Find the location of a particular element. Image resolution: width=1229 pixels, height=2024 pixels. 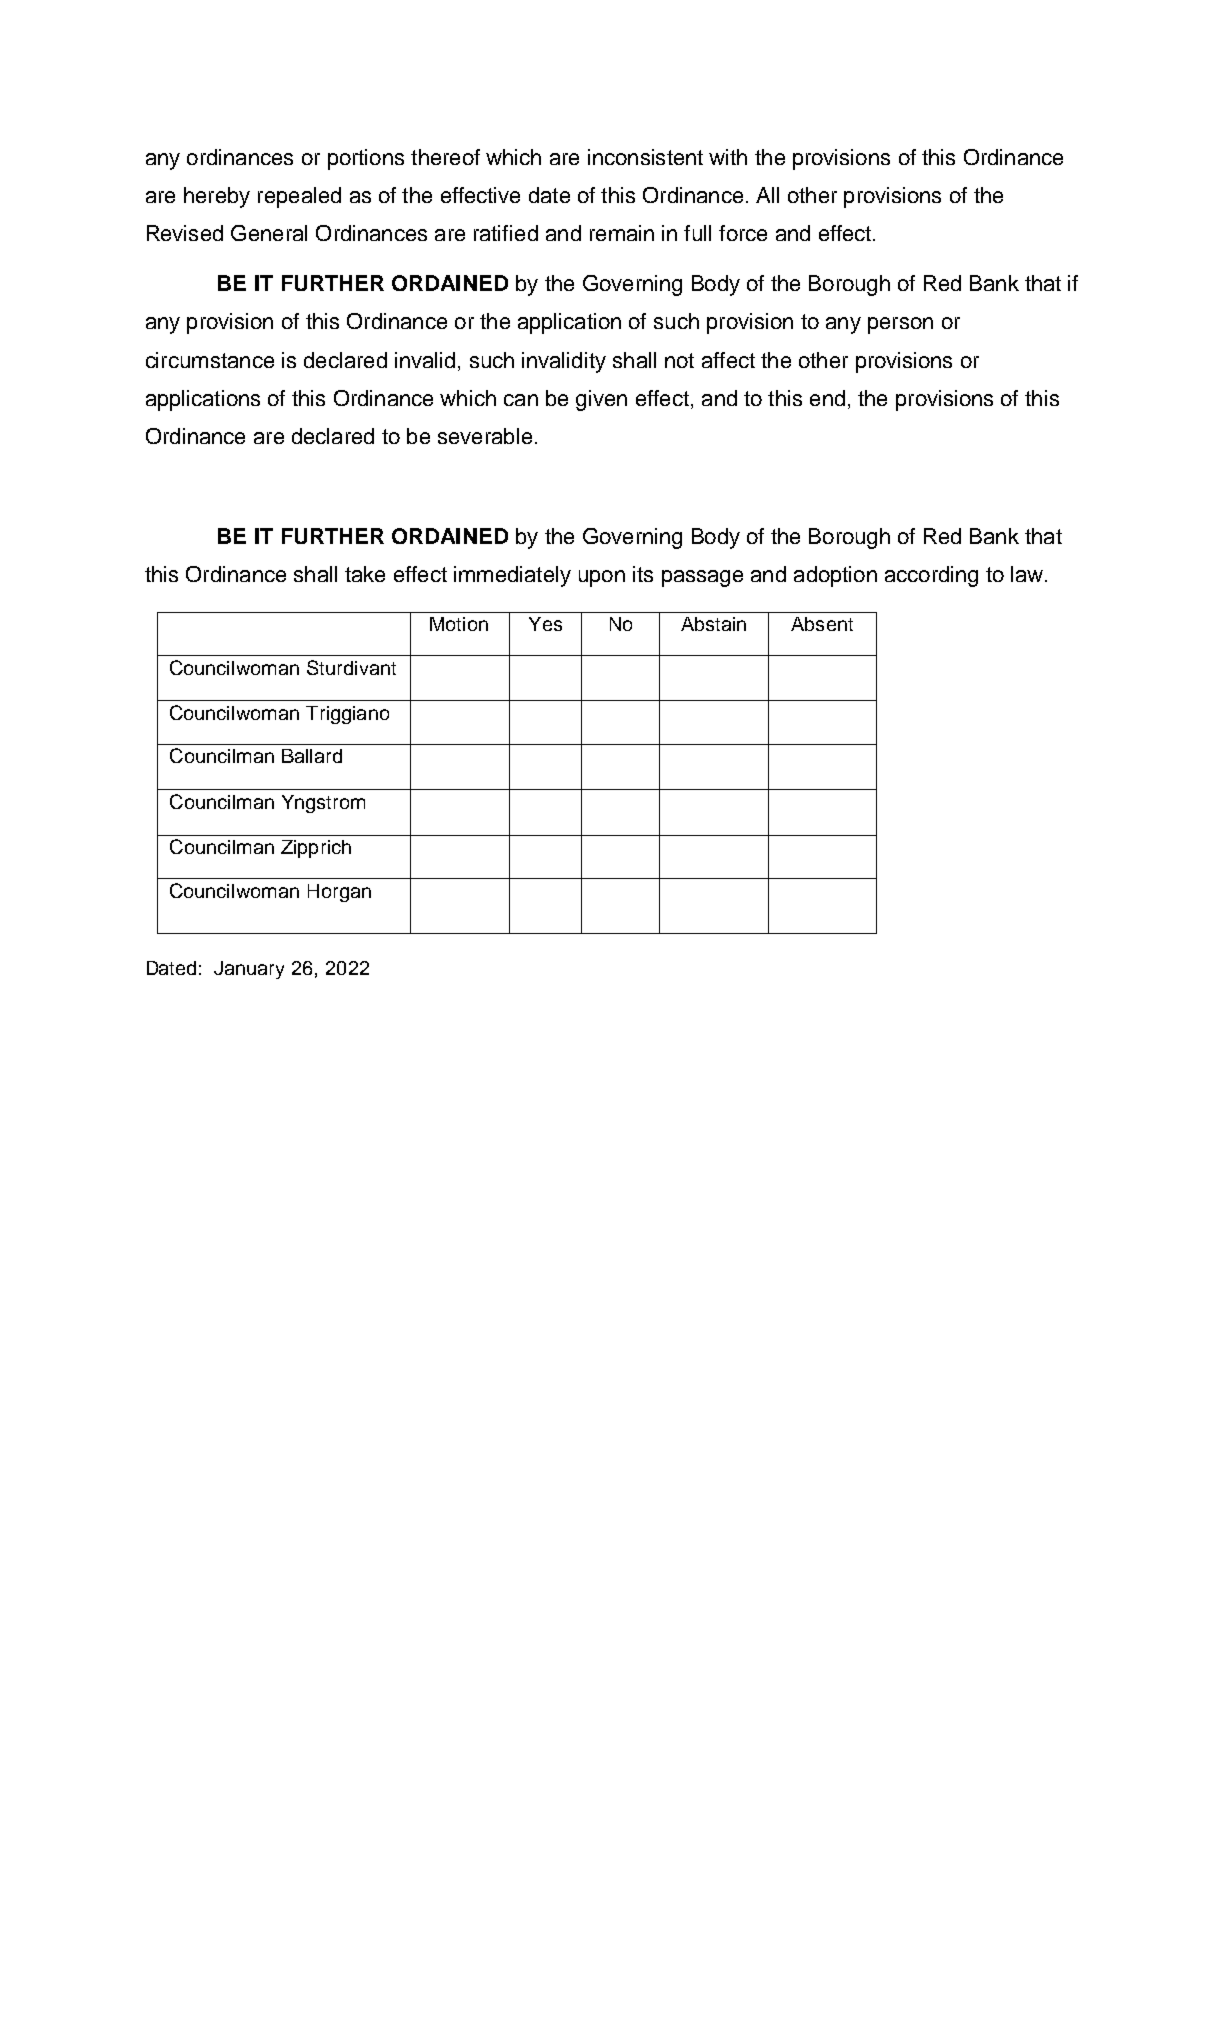

inconsistent is located at coordinates (645, 157).
